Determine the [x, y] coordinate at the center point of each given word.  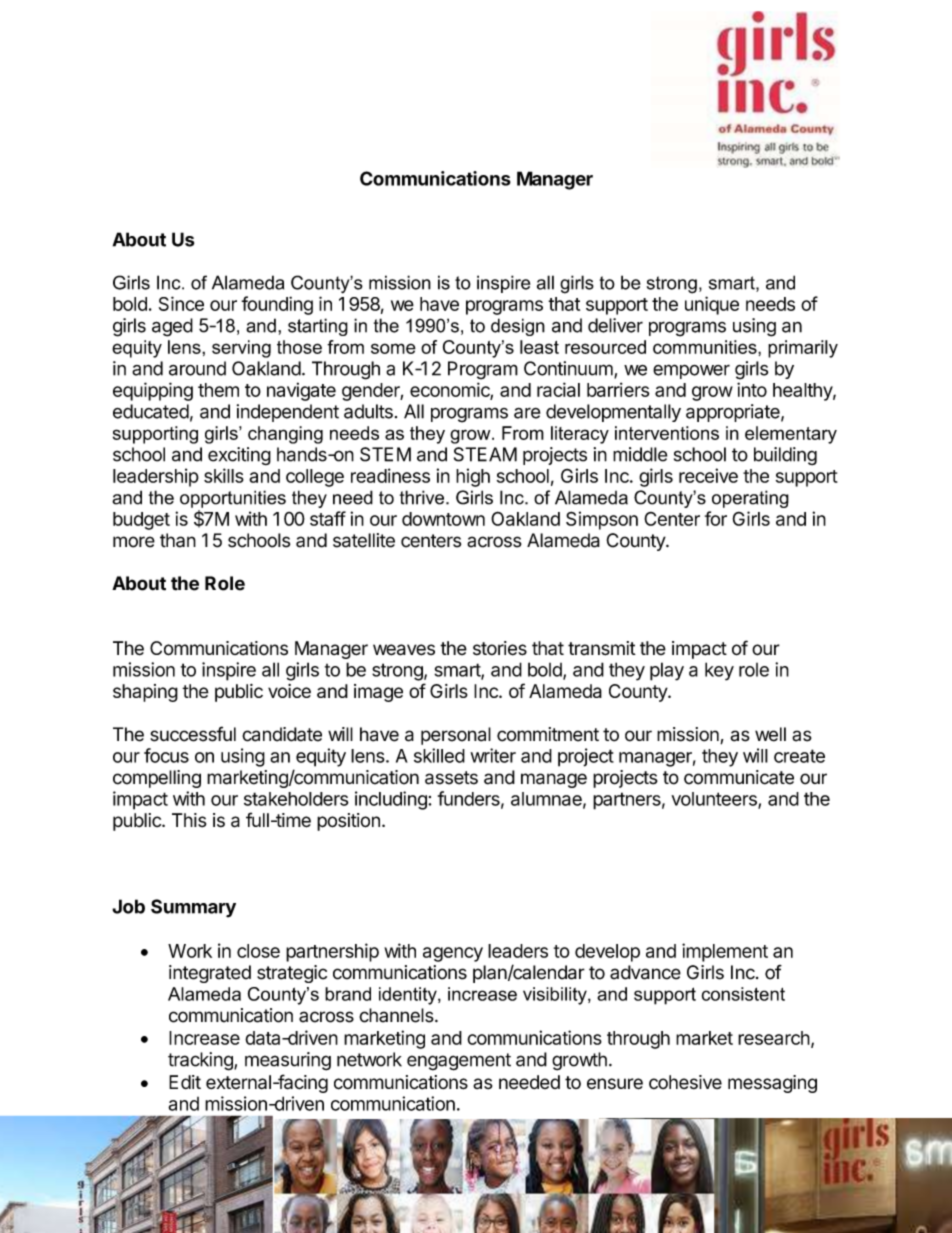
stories [500, 648]
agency [453, 954]
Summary [193, 908]
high [473, 477]
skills [224, 475]
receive [708, 475]
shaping [145, 693]
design [518, 327]
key [719, 671]
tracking [201, 1061]
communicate [739, 777]
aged [172, 327]
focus [166, 755]
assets [451, 778]
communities [706, 347]
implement [725, 952]
